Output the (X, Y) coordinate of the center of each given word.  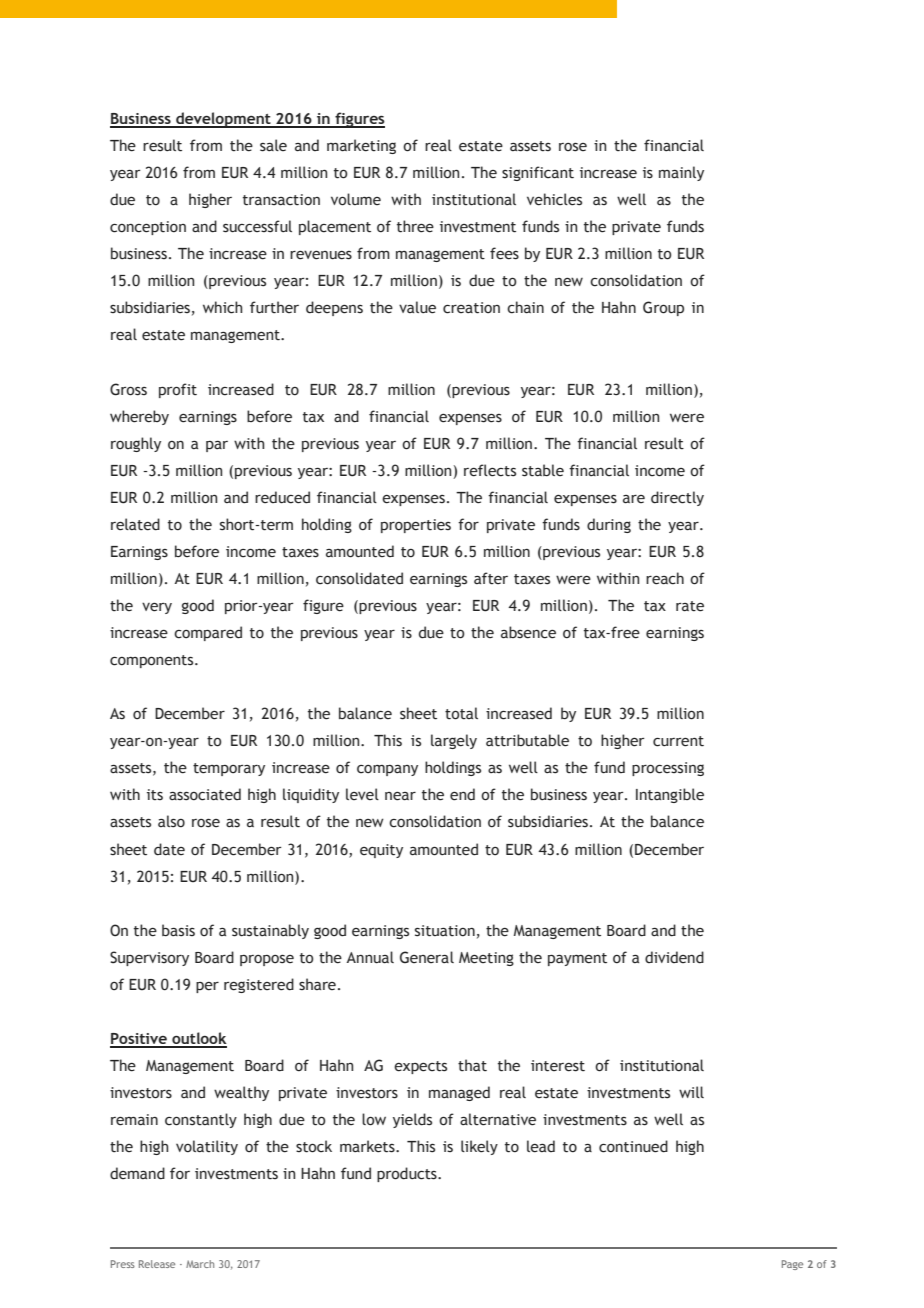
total (461, 713)
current (678, 741)
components (153, 661)
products (408, 1174)
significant (538, 173)
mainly (681, 173)
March (200, 1264)
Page (792, 1265)
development (223, 120)
